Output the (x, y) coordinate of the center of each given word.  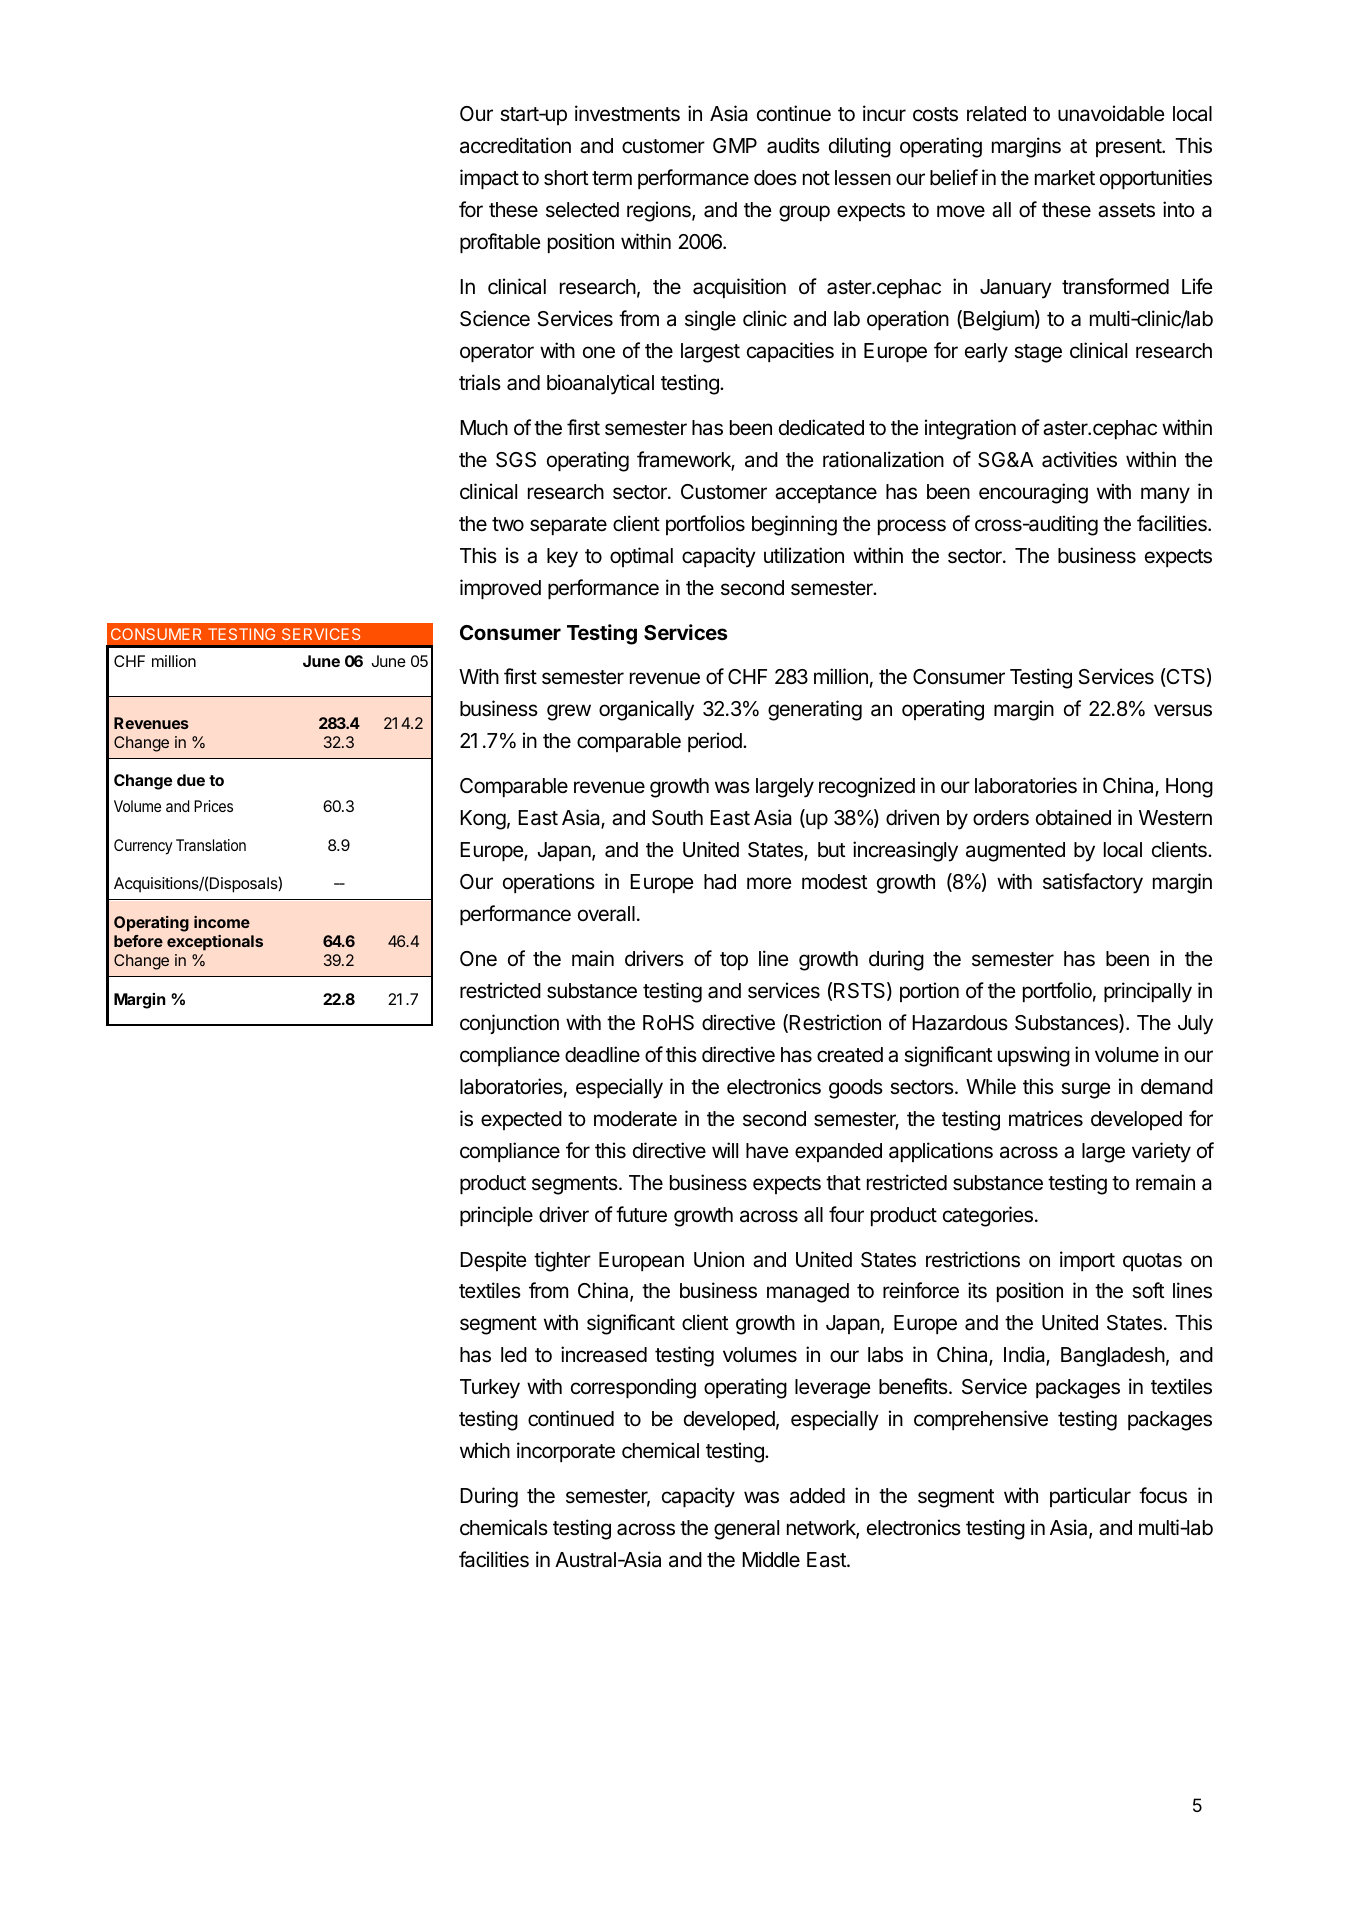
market (1065, 178)
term (612, 178)
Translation (211, 845)
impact (489, 179)
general (746, 1530)
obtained (1073, 817)
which (485, 1450)
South (677, 818)
